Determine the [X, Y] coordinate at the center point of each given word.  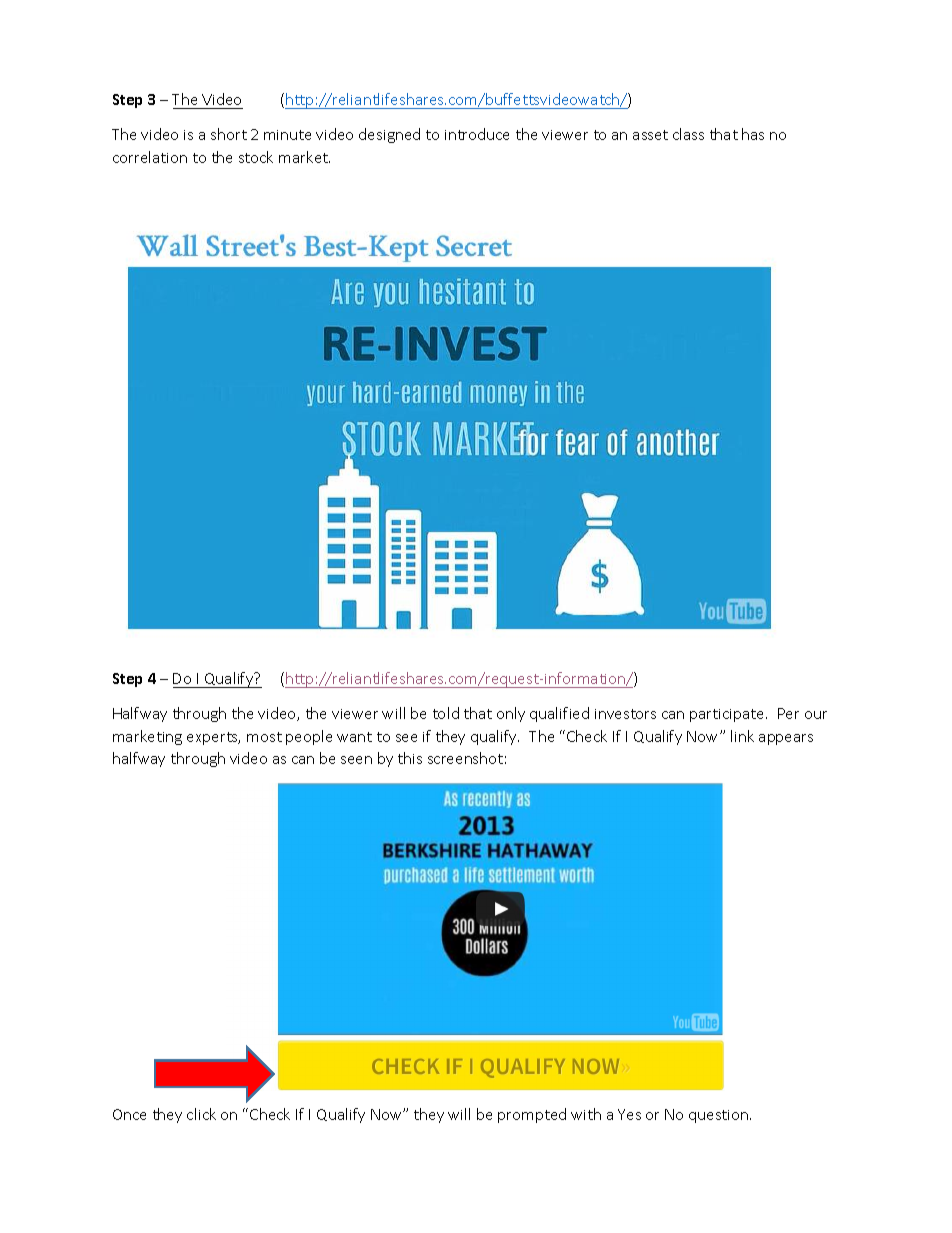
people [309, 737]
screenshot [465, 758]
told [446, 713]
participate [728, 715]
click [201, 1114]
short [229, 134]
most [264, 737]
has [753, 134]
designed [389, 135]
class [688, 134]
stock [256, 157]
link [742, 736]
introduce [477, 134]
